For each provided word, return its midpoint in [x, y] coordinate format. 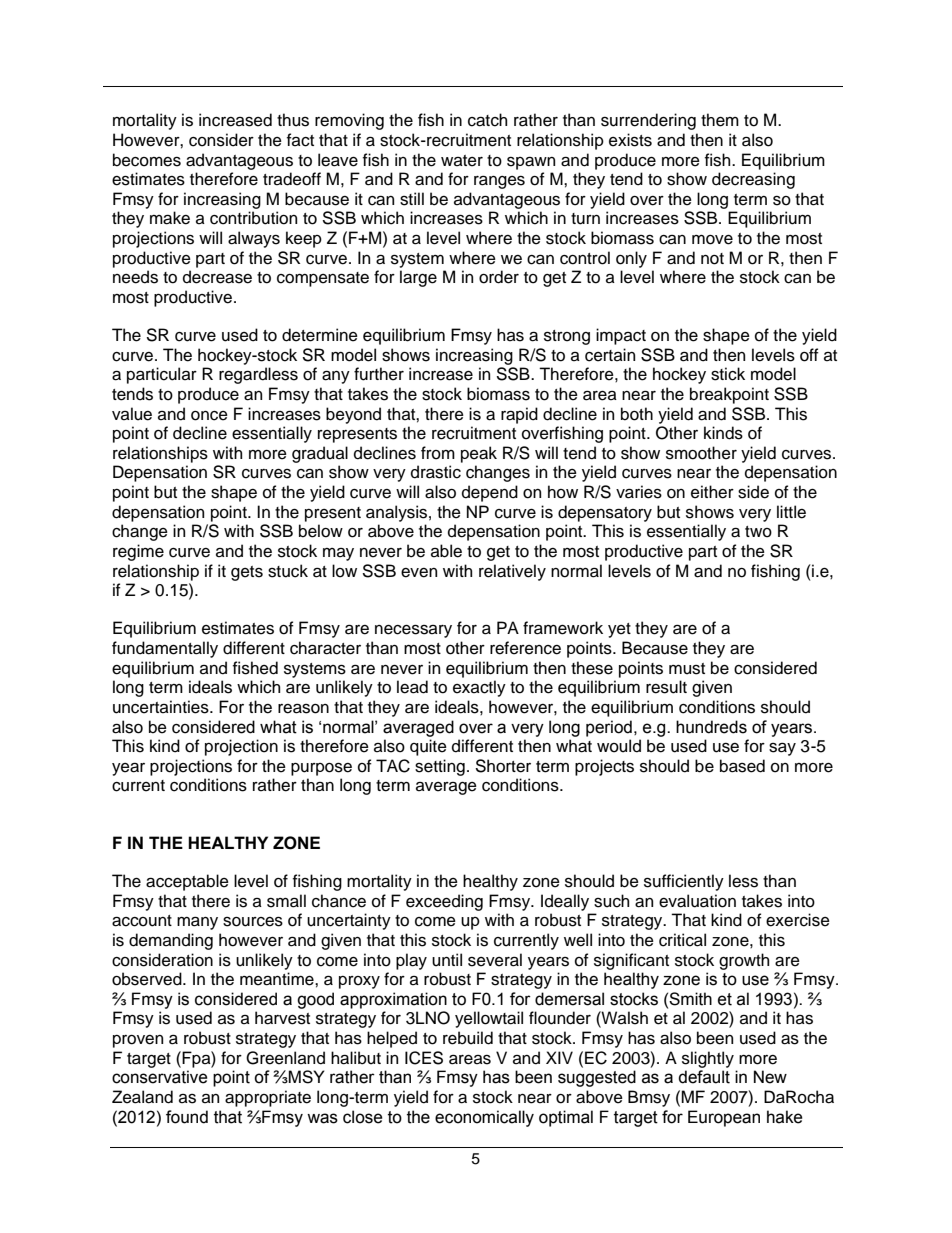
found [187, 1117]
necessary [413, 631]
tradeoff [292, 179]
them [720, 120]
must [687, 669]
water [462, 161]
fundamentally [165, 649]
